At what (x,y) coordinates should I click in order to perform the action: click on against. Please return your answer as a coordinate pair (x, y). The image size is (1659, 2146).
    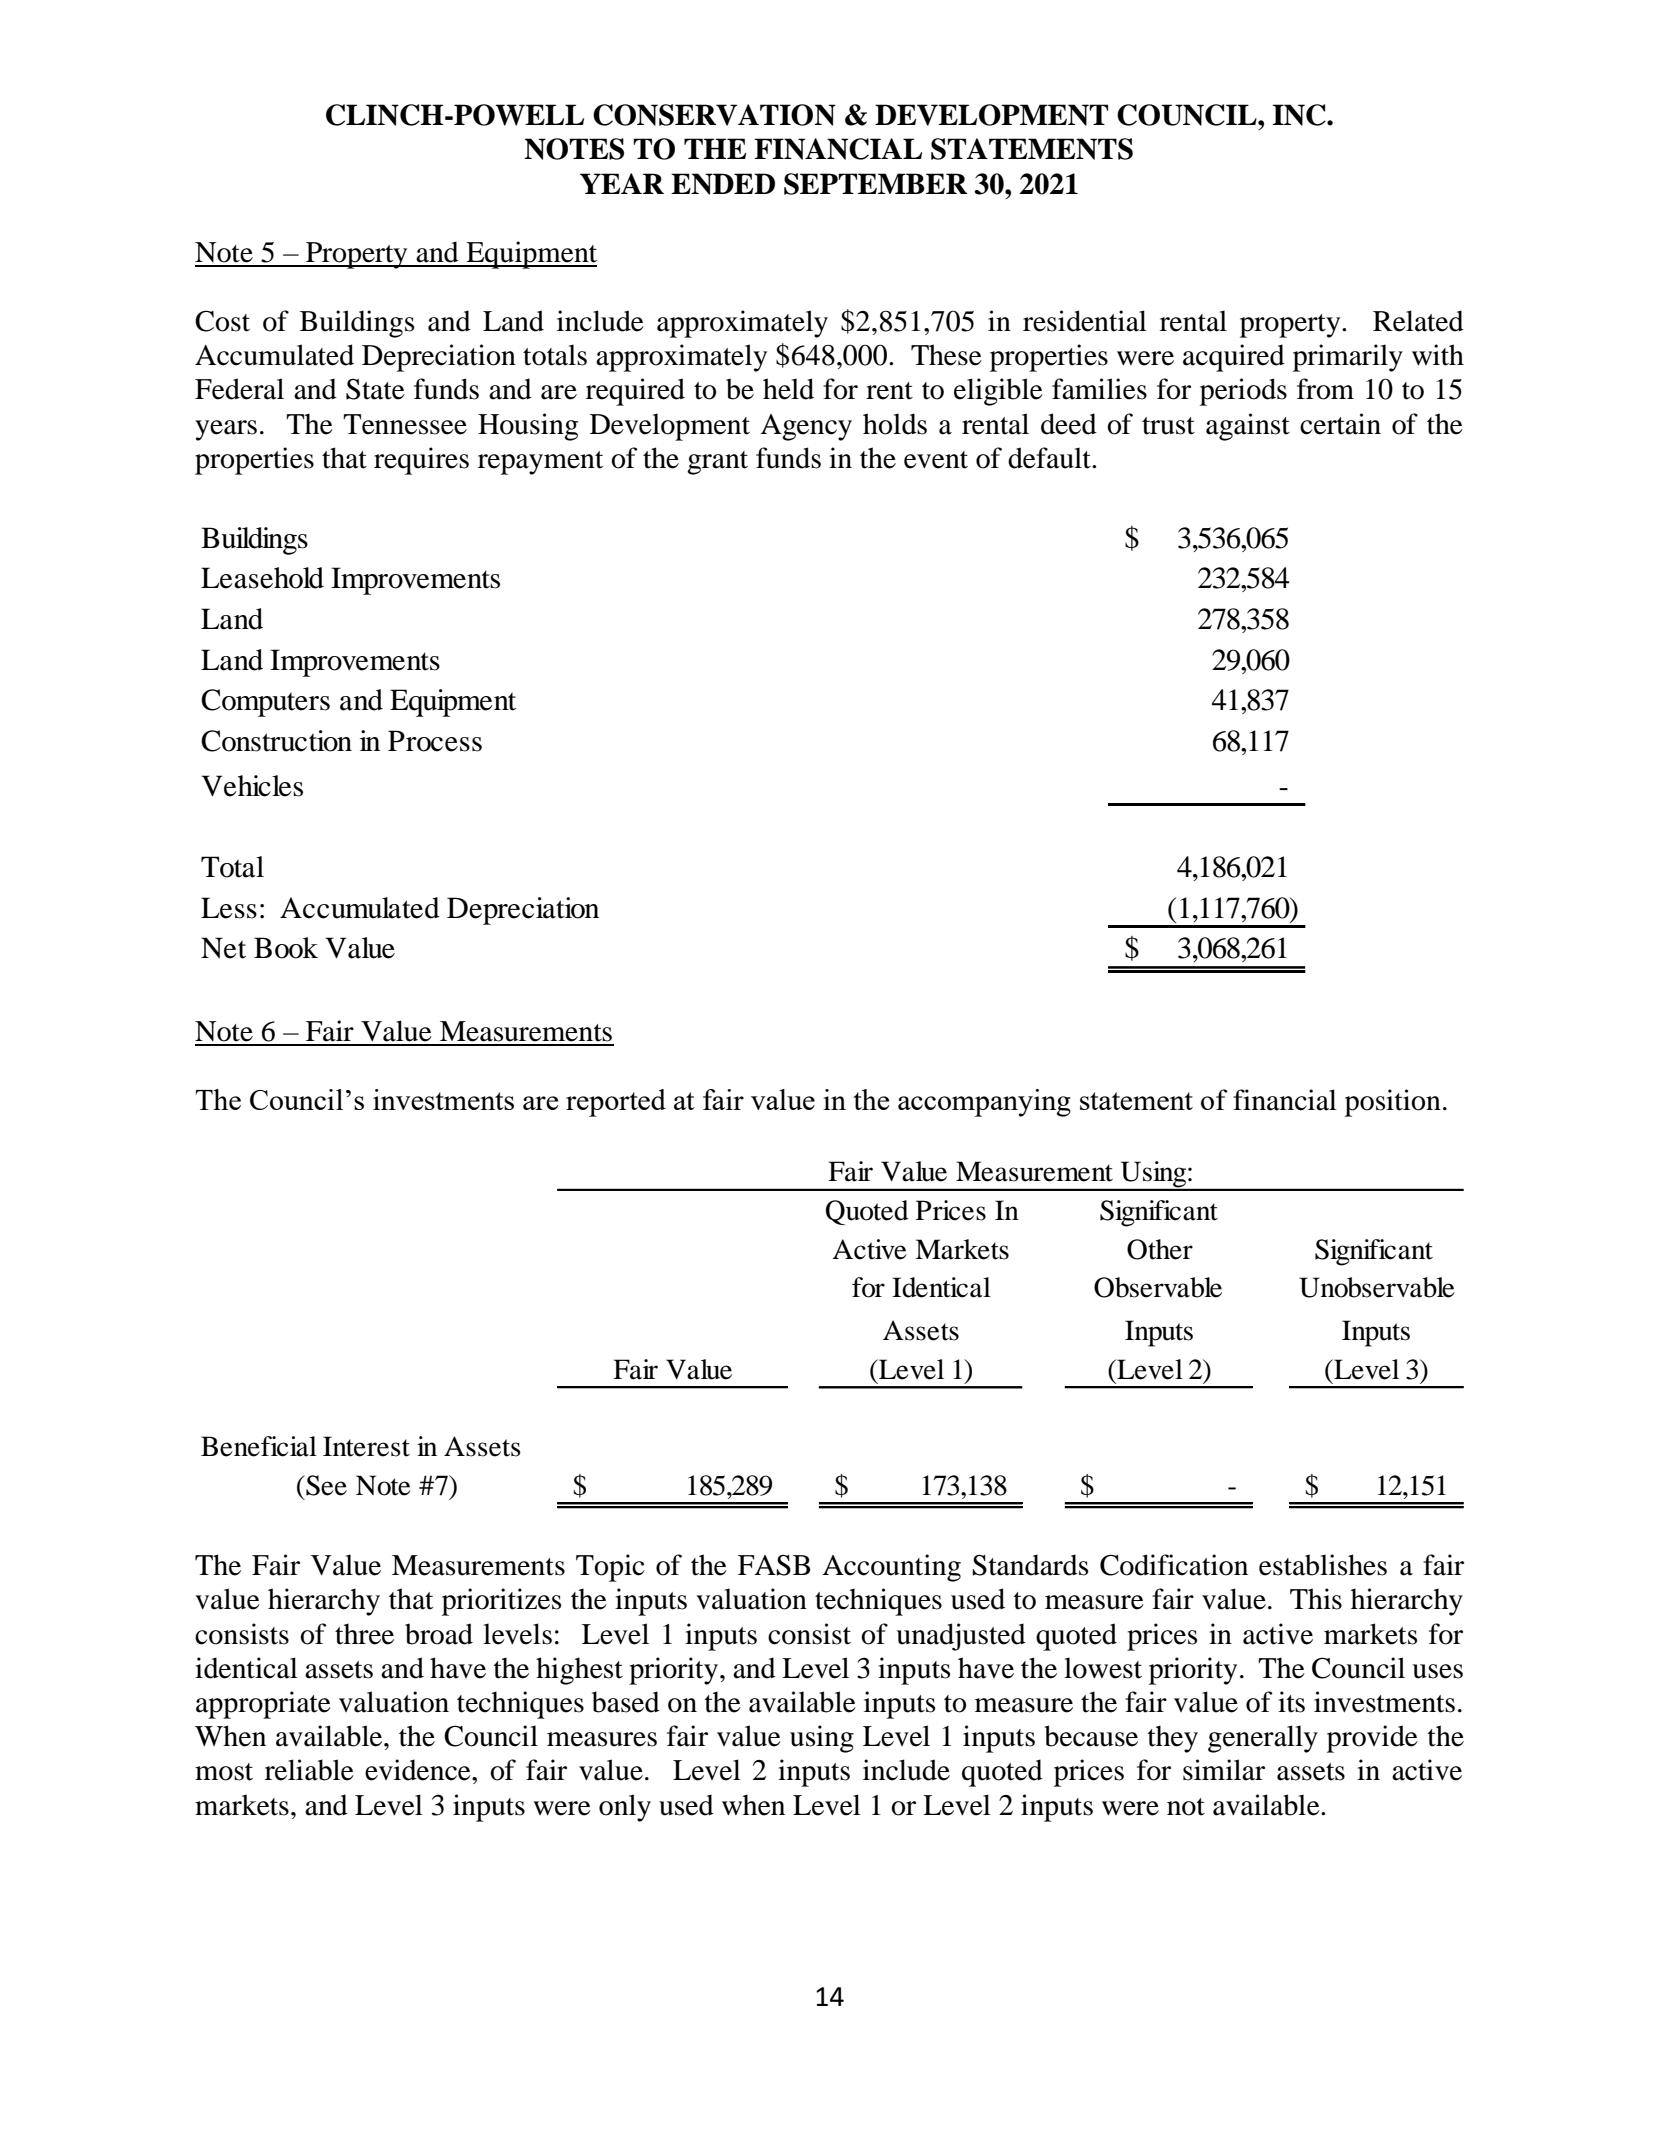
    Looking at the image, I should click on (1248, 427).
